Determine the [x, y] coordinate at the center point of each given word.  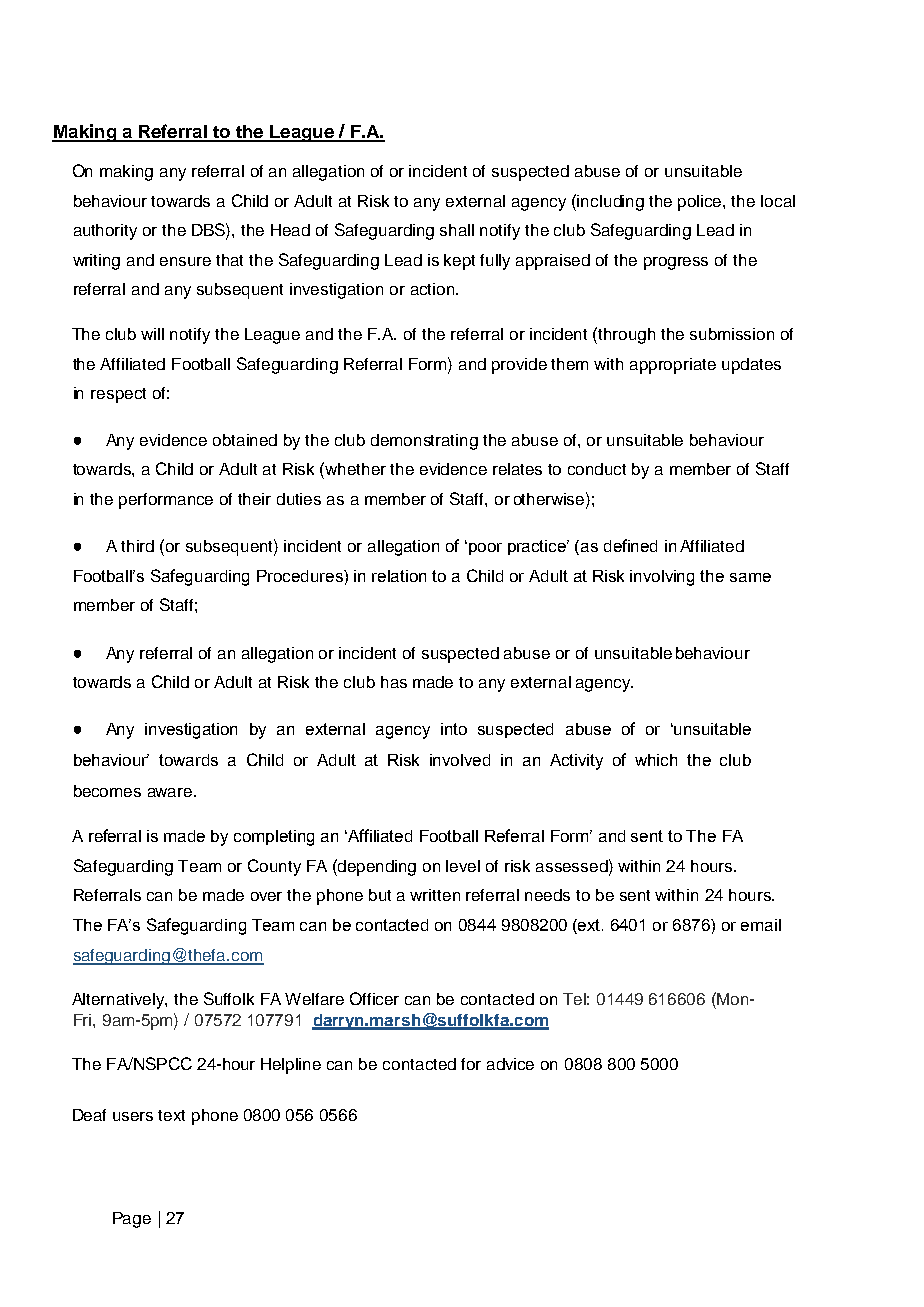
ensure [185, 261]
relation [399, 576]
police [701, 203]
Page [132, 1220]
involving [662, 578]
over [266, 896]
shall [457, 230]
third [137, 546]
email [761, 925]
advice [510, 1064]
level [463, 866]
